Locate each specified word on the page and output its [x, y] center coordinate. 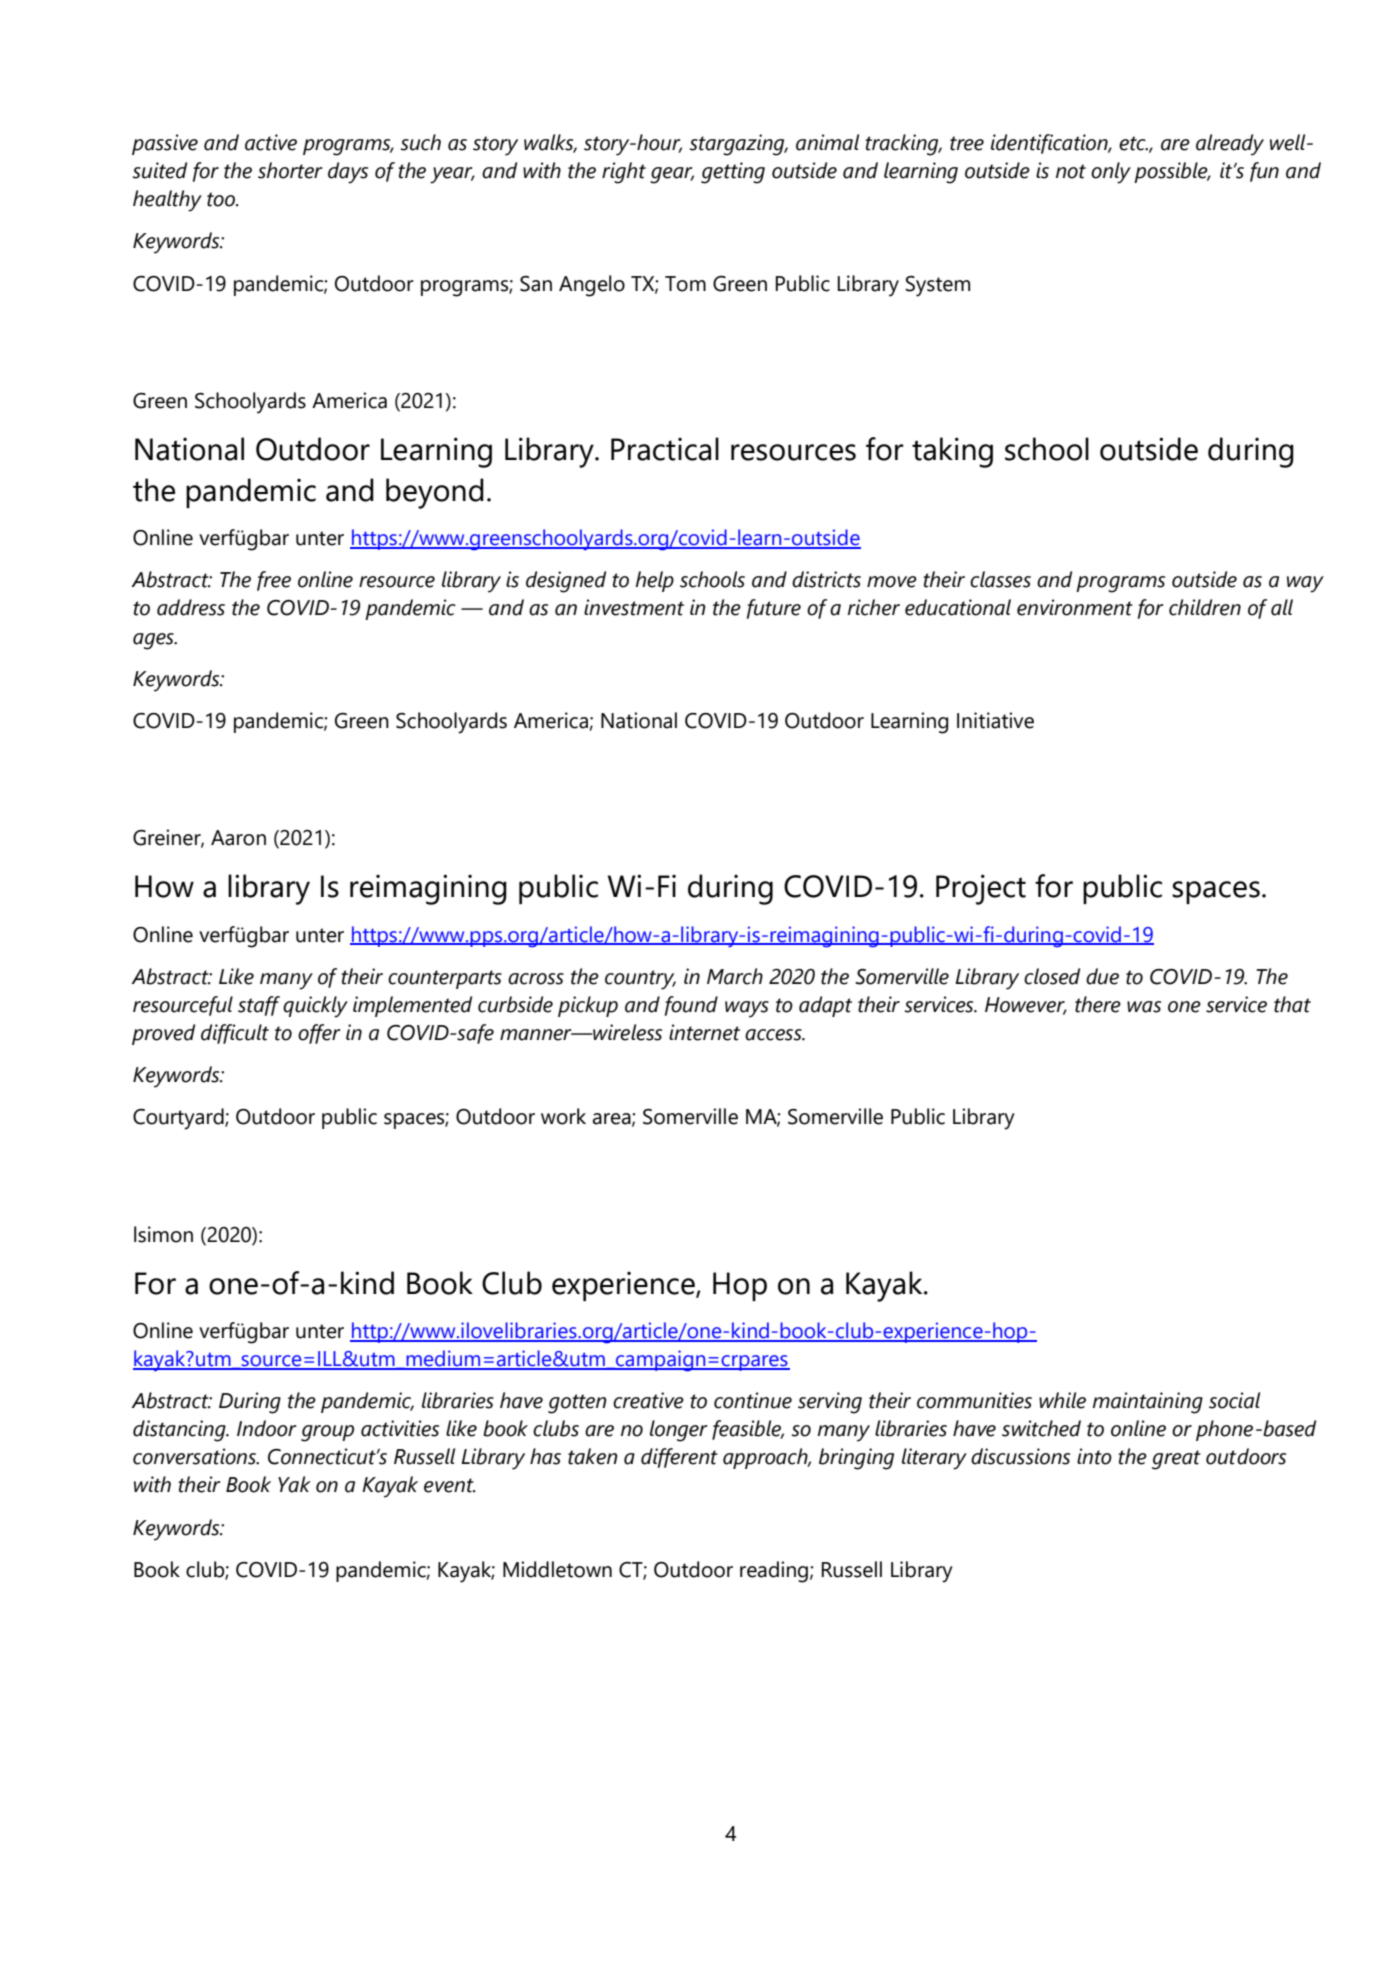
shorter [290, 170]
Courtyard [179, 1119]
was [1144, 1007]
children [1205, 607]
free [274, 581]
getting [733, 173]
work [563, 1116]
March [735, 976]
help [655, 581]
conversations [195, 1456]
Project [981, 889]
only [1111, 173]
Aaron [238, 838]
